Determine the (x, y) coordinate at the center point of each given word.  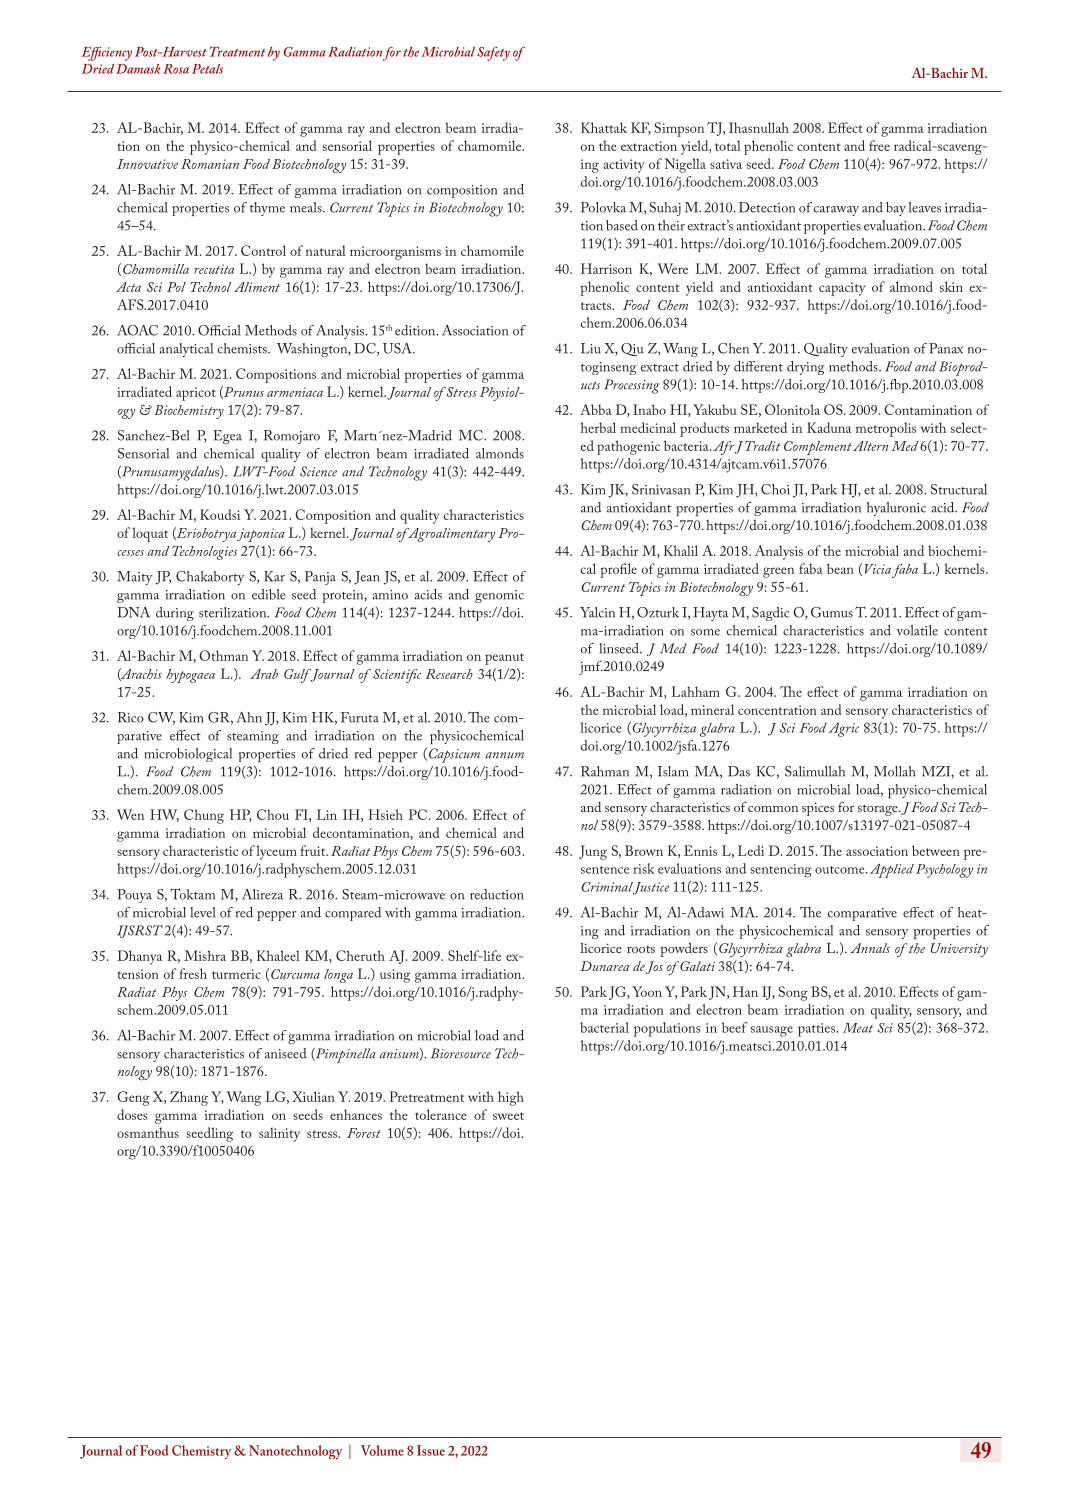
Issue (431, 1450)
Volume (382, 1450)
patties (817, 1030)
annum (505, 755)
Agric (844, 729)
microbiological (188, 755)
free (879, 145)
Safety (493, 53)
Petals (207, 69)
